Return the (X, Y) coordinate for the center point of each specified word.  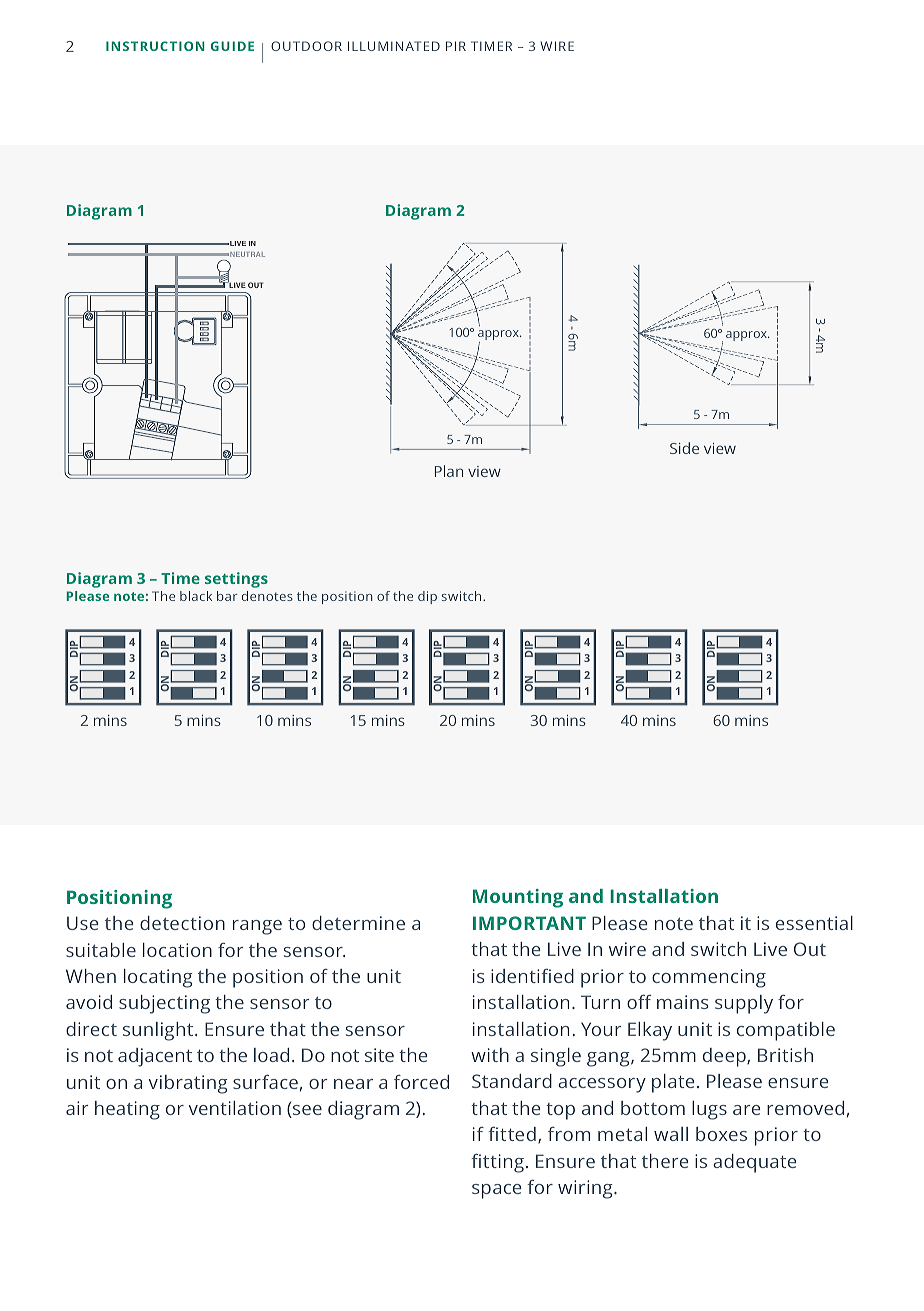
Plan (449, 471)
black (196, 596)
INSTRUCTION (155, 46)
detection (182, 923)
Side (684, 448)
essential (814, 923)
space (496, 1191)
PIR (456, 46)
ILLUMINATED (394, 46)
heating (127, 1110)
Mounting (518, 898)
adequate (754, 1163)
